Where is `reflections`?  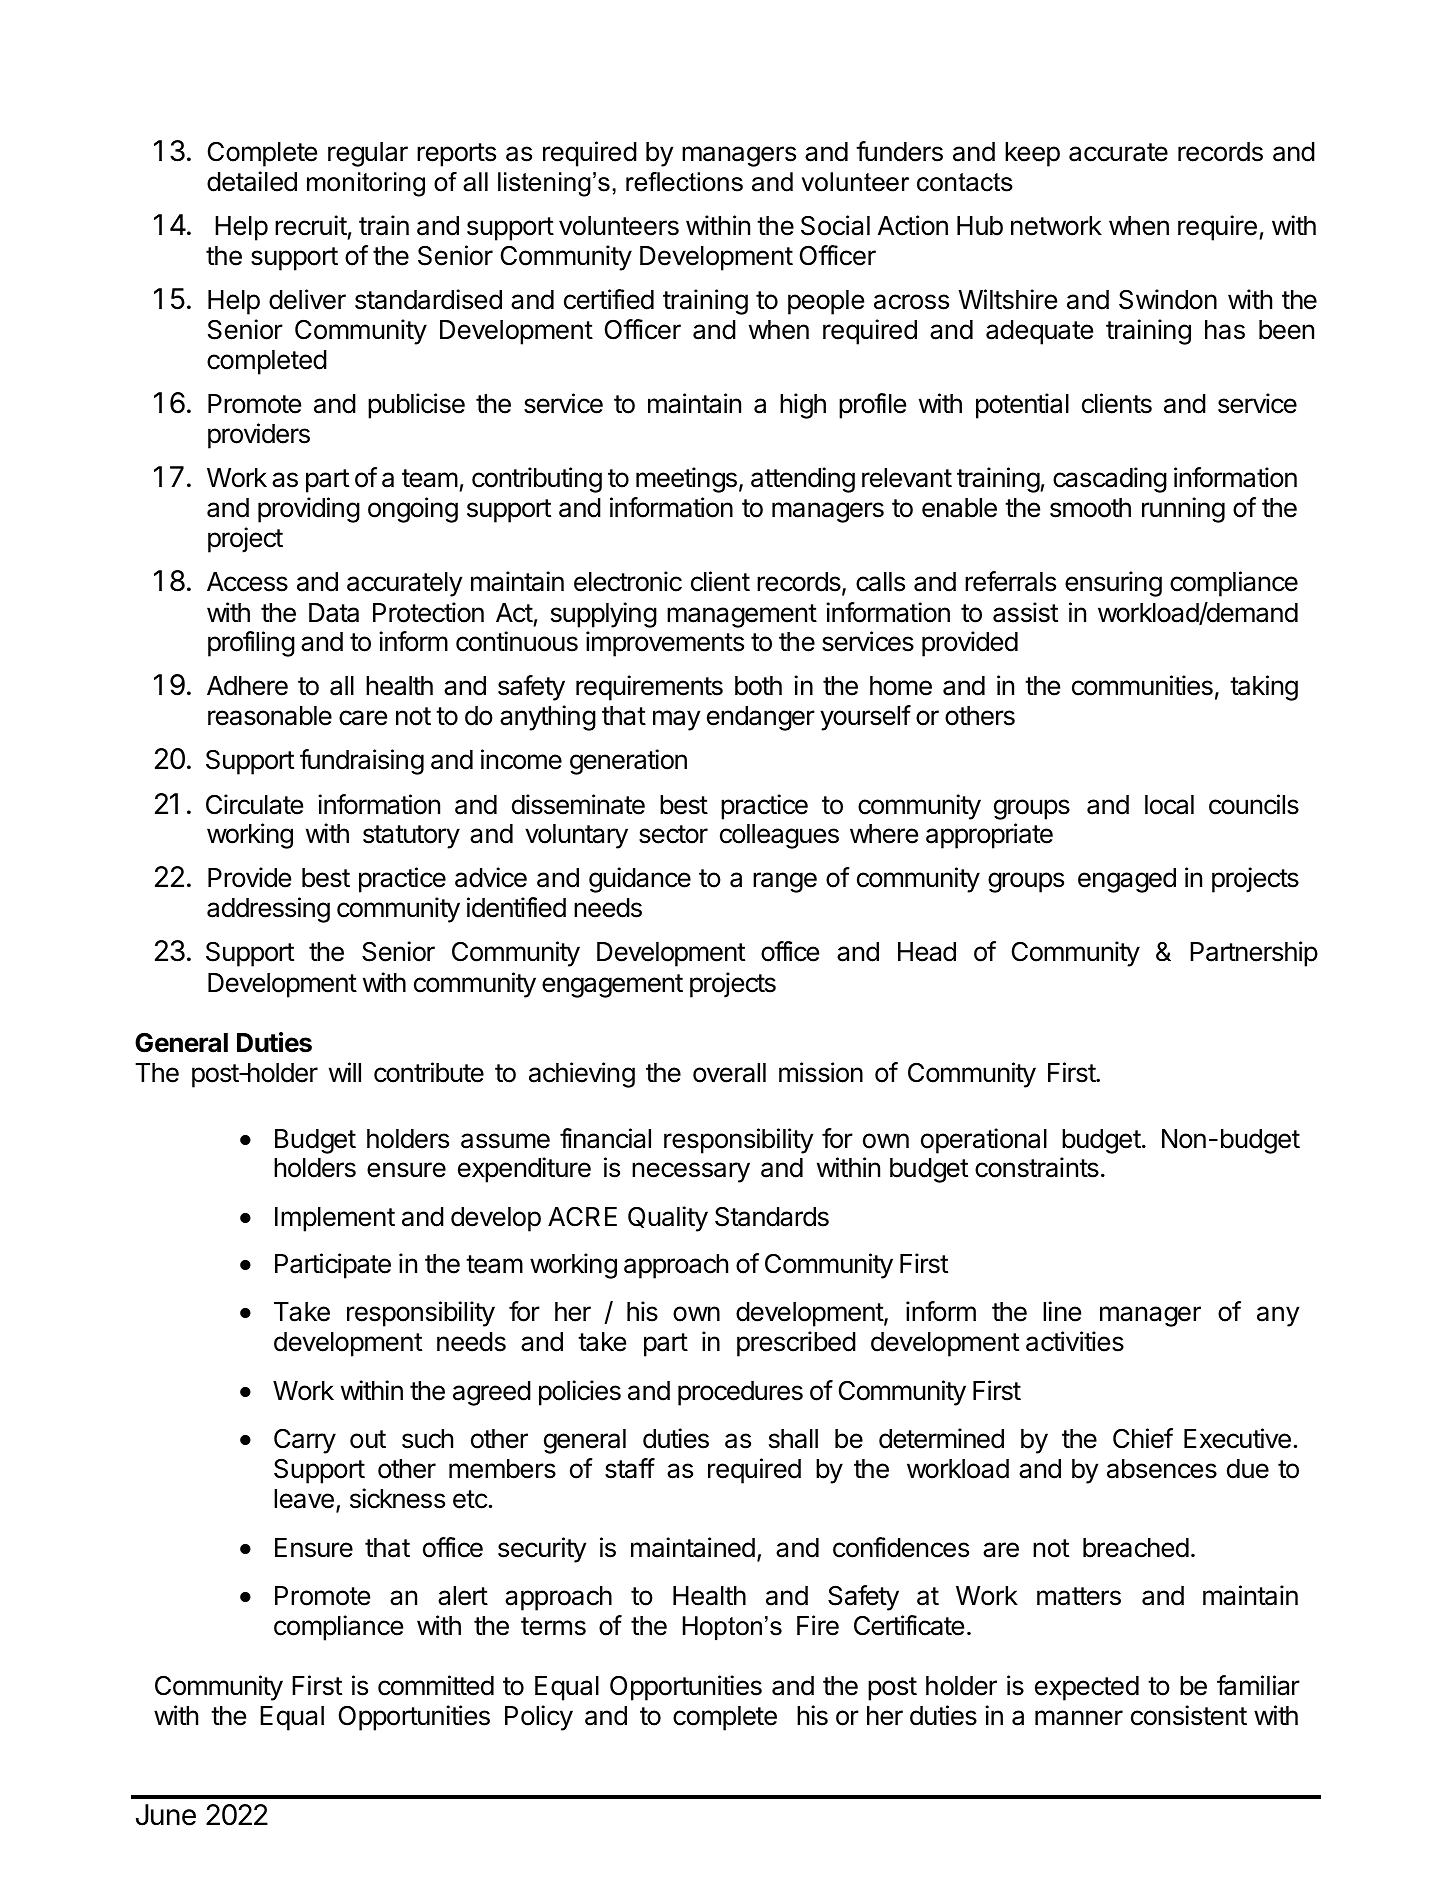
reflections is located at coordinates (684, 182).
